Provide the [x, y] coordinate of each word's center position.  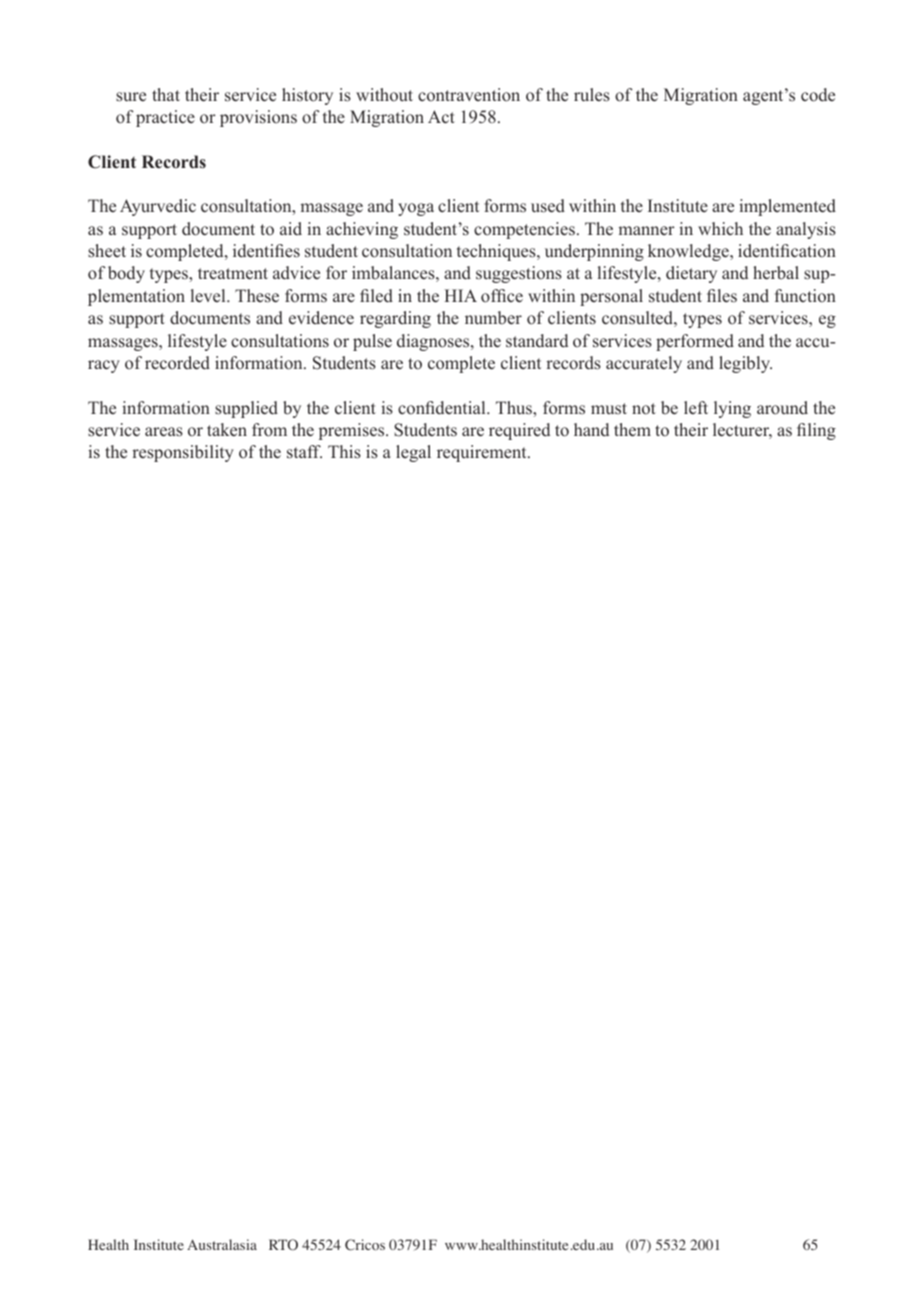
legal [413, 453]
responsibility [183, 453]
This [344, 452]
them [632, 430]
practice [165, 118]
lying [732, 409]
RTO [283, 1244]
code [818, 95]
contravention [469, 95]
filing [816, 431]
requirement [483, 453]
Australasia [222, 1244]
